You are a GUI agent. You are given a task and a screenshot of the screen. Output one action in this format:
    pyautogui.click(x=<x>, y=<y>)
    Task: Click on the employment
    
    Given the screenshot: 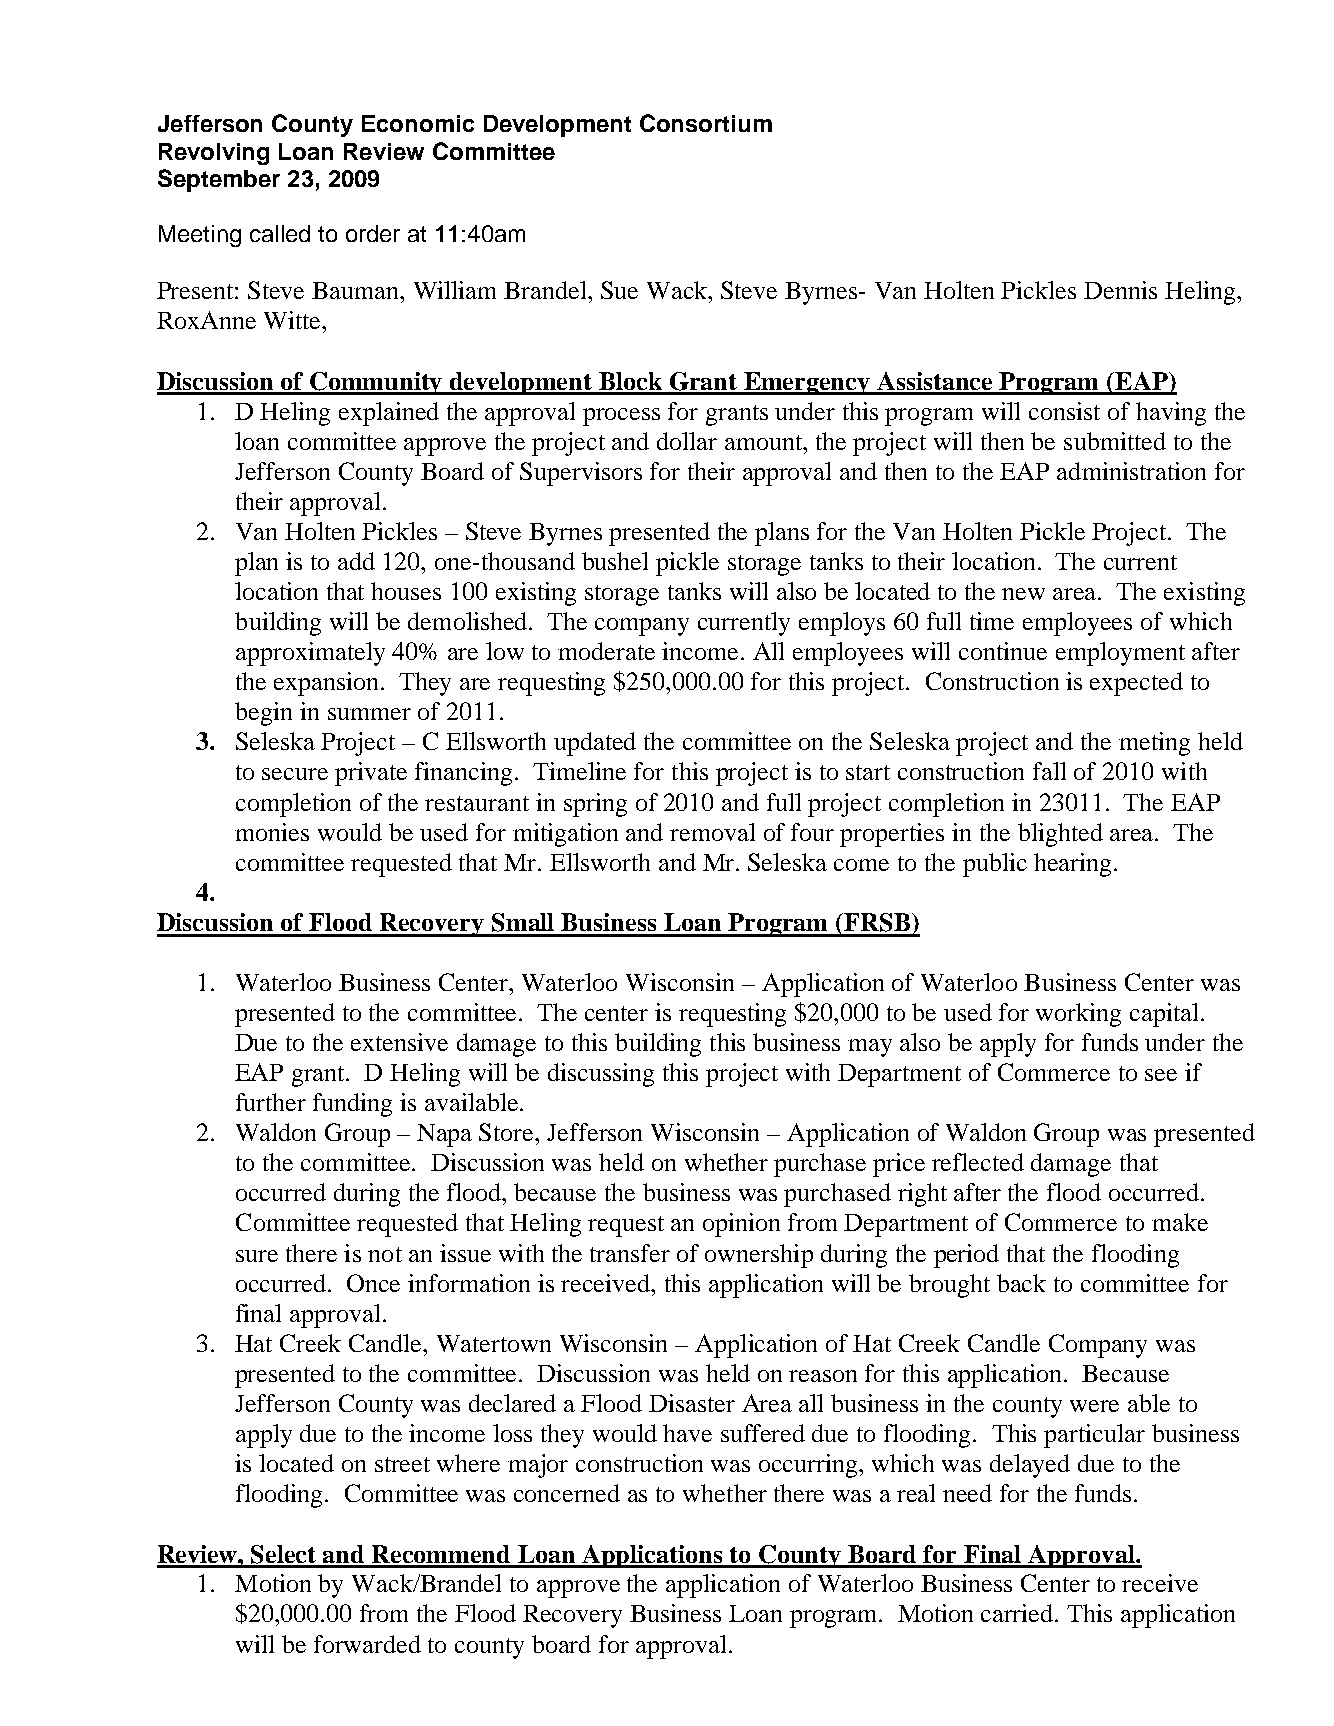 What is the action you would take?
    pyautogui.click(x=1120, y=654)
